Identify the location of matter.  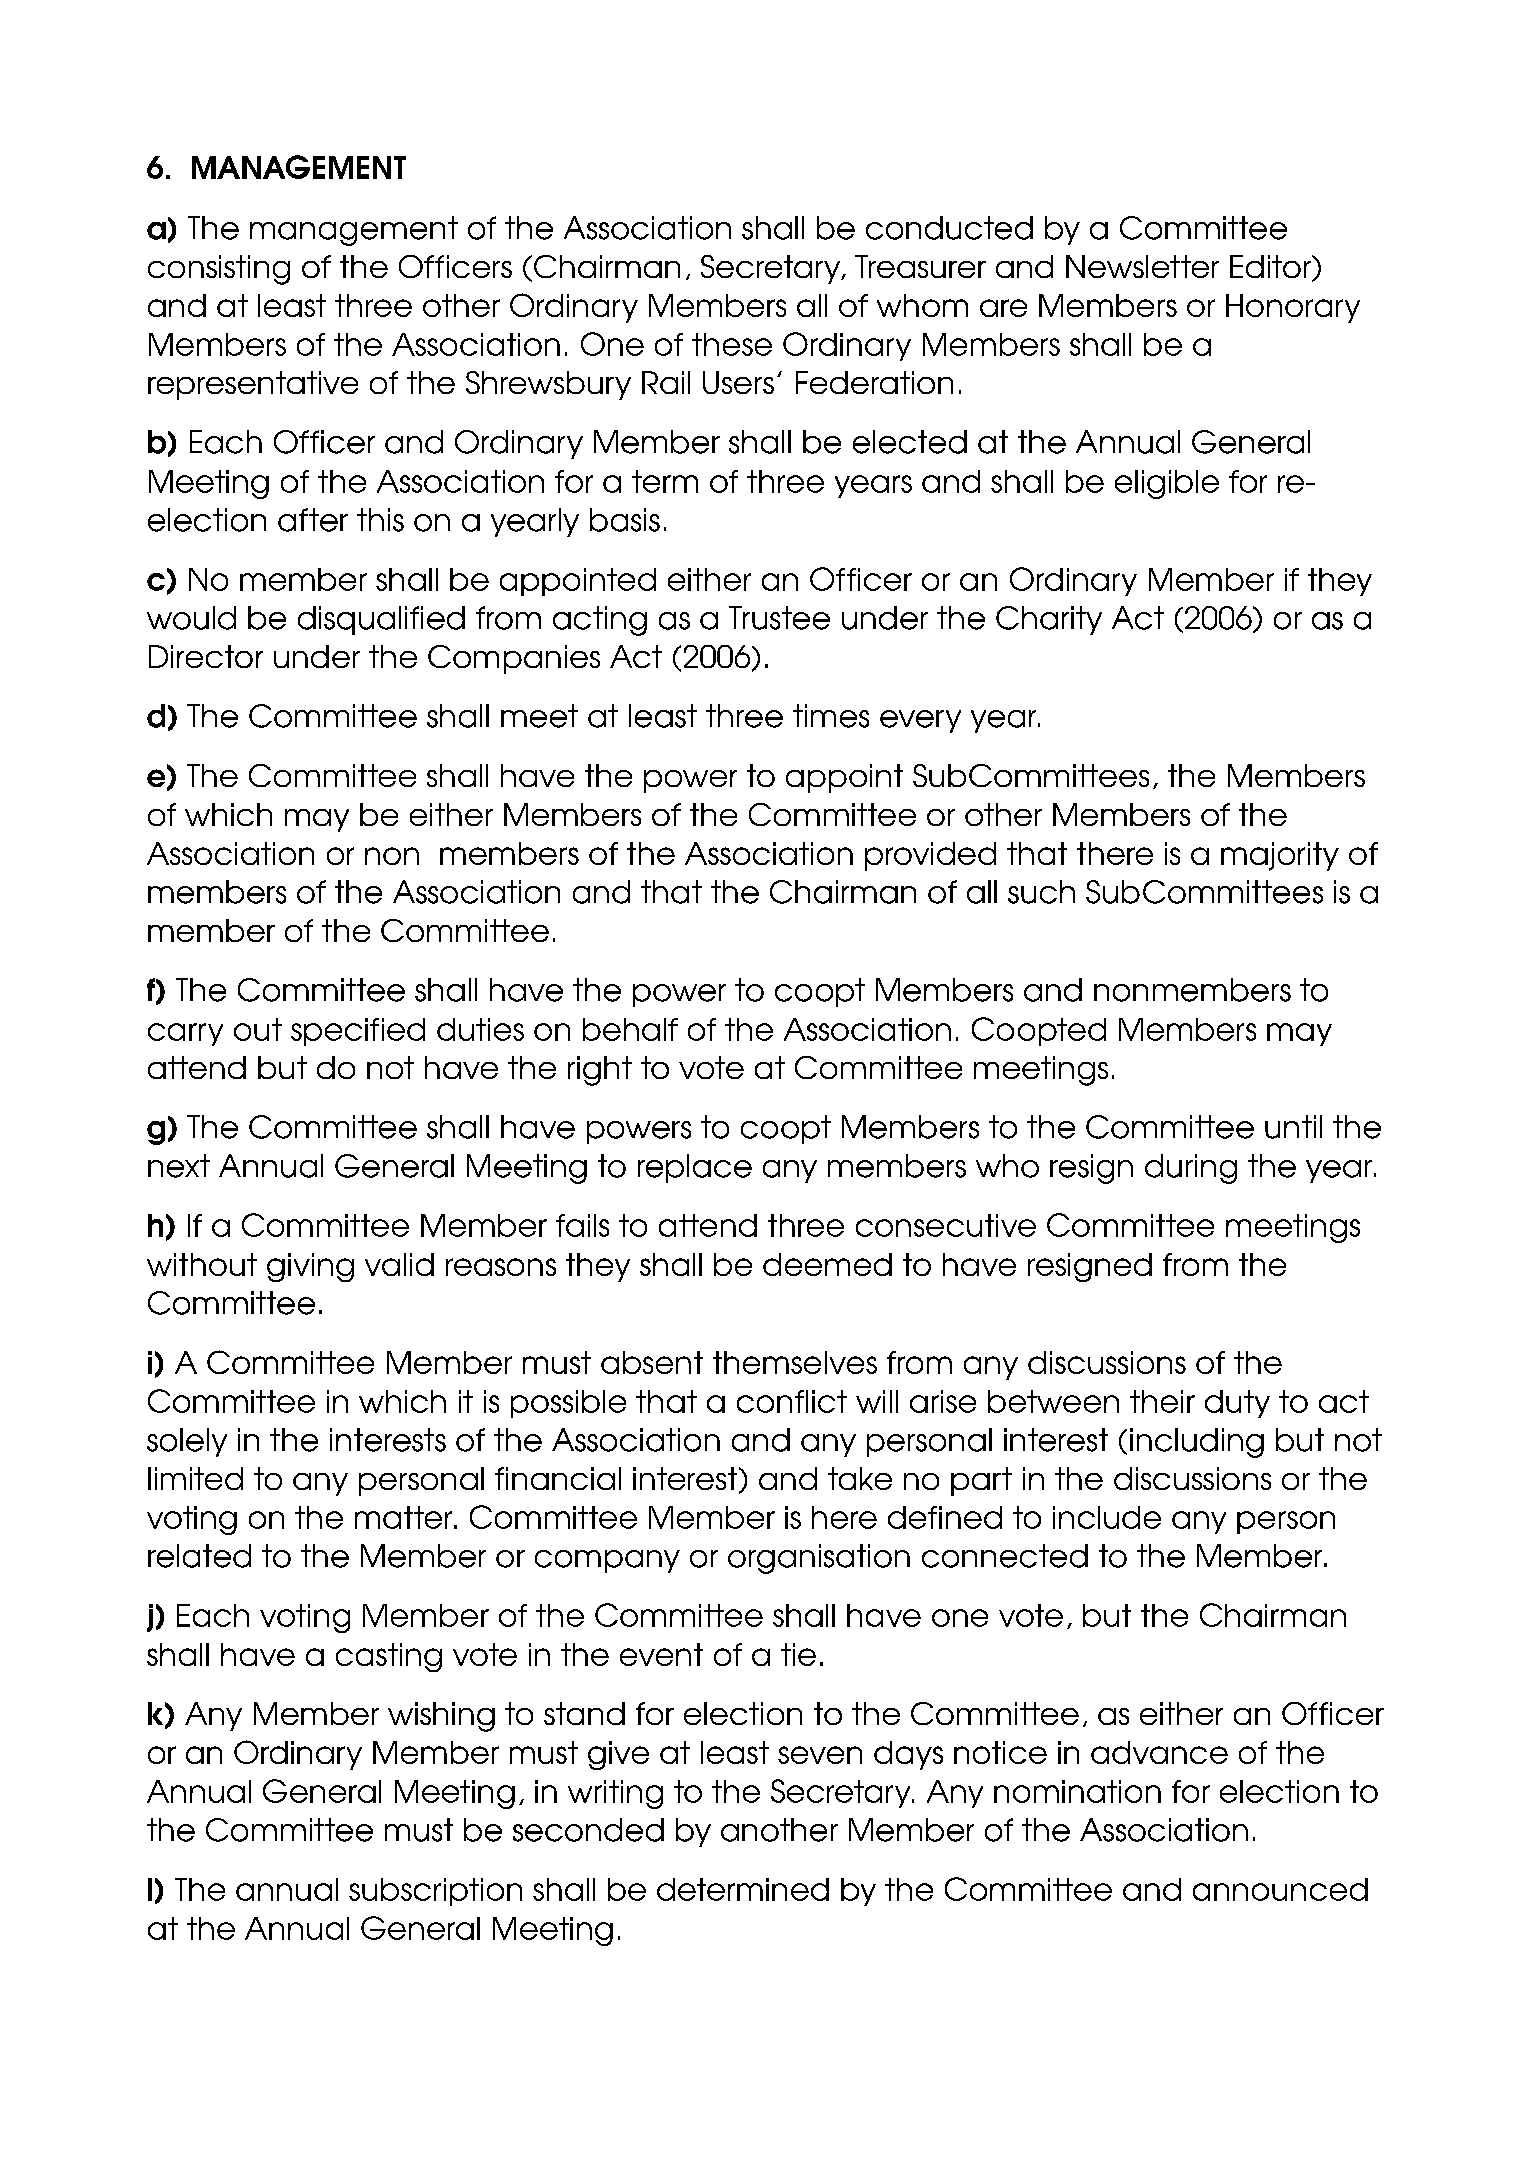
(405, 1517).
